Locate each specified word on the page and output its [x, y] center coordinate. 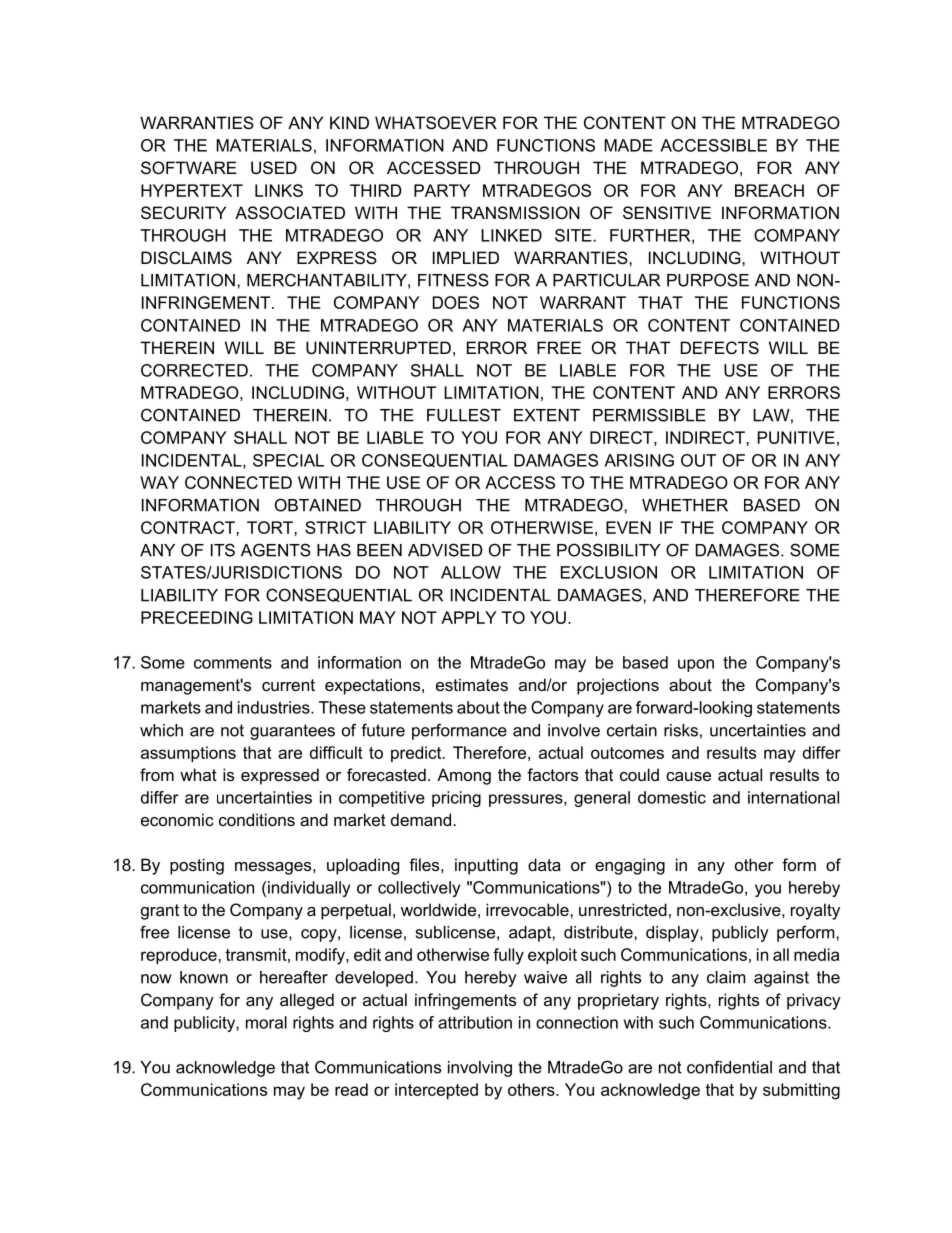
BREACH [769, 190]
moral [266, 1022]
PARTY [442, 190]
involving [480, 1069]
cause [688, 776]
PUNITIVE [796, 437]
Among [464, 776]
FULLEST [464, 415]
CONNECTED [238, 482]
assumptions [188, 754]
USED [274, 167]
